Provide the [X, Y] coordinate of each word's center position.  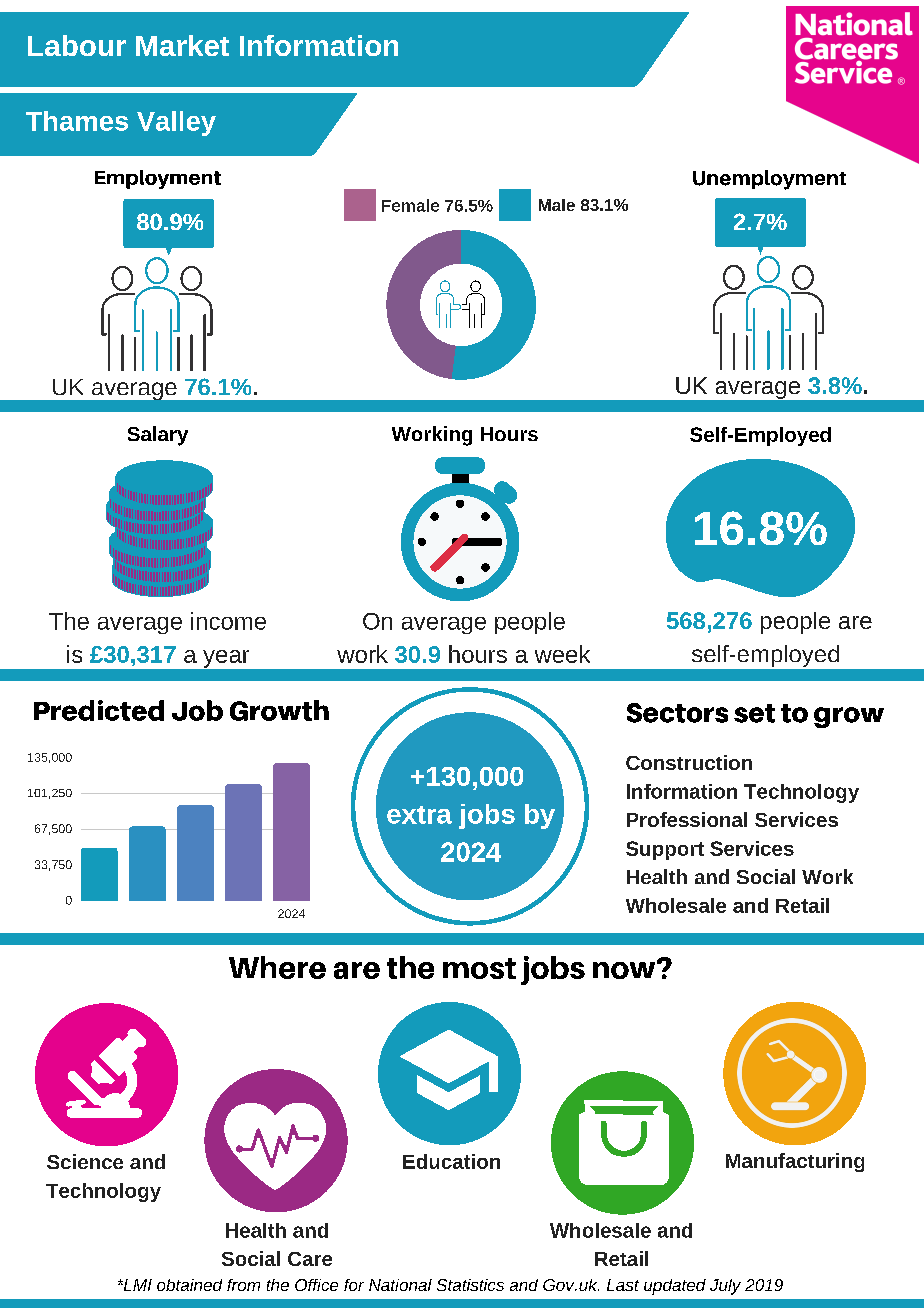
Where [277, 967]
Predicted [99, 710]
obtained [189, 1285]
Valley [176, 123]
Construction [689, 762]
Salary [158, 436]
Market [182, 45]
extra [419, 815]
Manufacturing [795, 1162]
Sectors [677, 713]
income [228, 621]
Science [85, 1161]
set [754, 713]
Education [451, 1161]
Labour [77, 45]
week [562, 654]
